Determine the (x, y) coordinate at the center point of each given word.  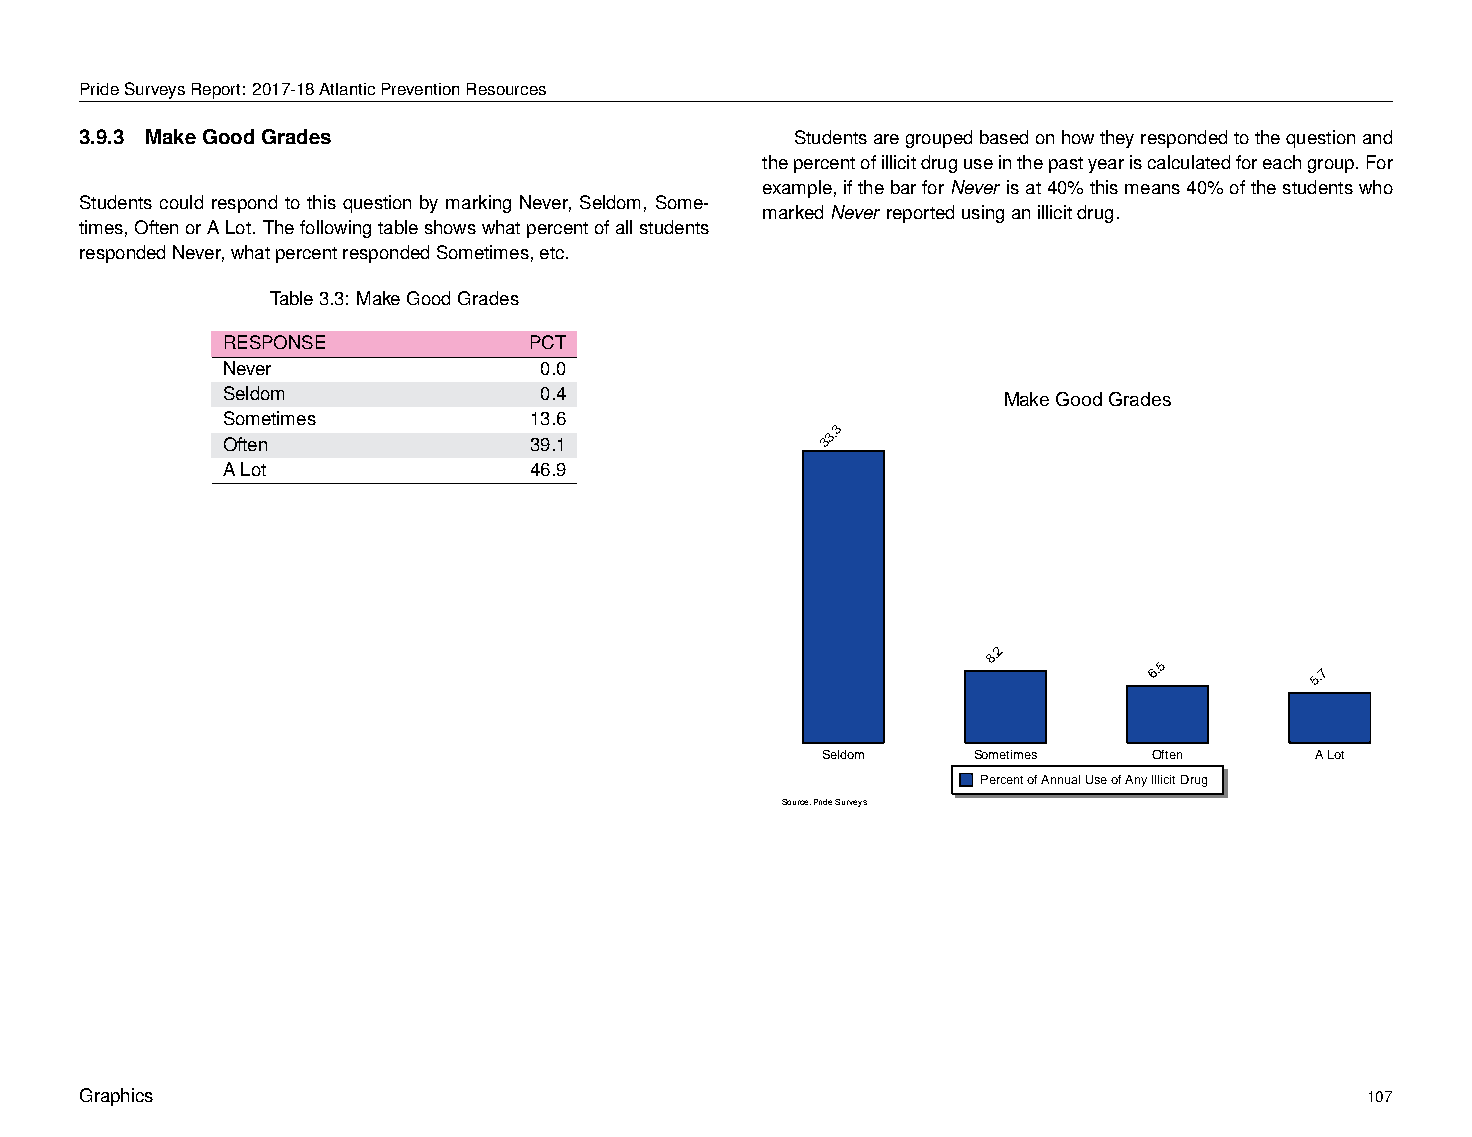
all (624, 227)
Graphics (116, 1097)
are (886, 139)
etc (552, 253)
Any (1136, 781)
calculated (1189, 162)
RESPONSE (275, 342)
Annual (1060, 779)
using (983, 214)
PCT (548, 342)
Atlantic (347, 89)
